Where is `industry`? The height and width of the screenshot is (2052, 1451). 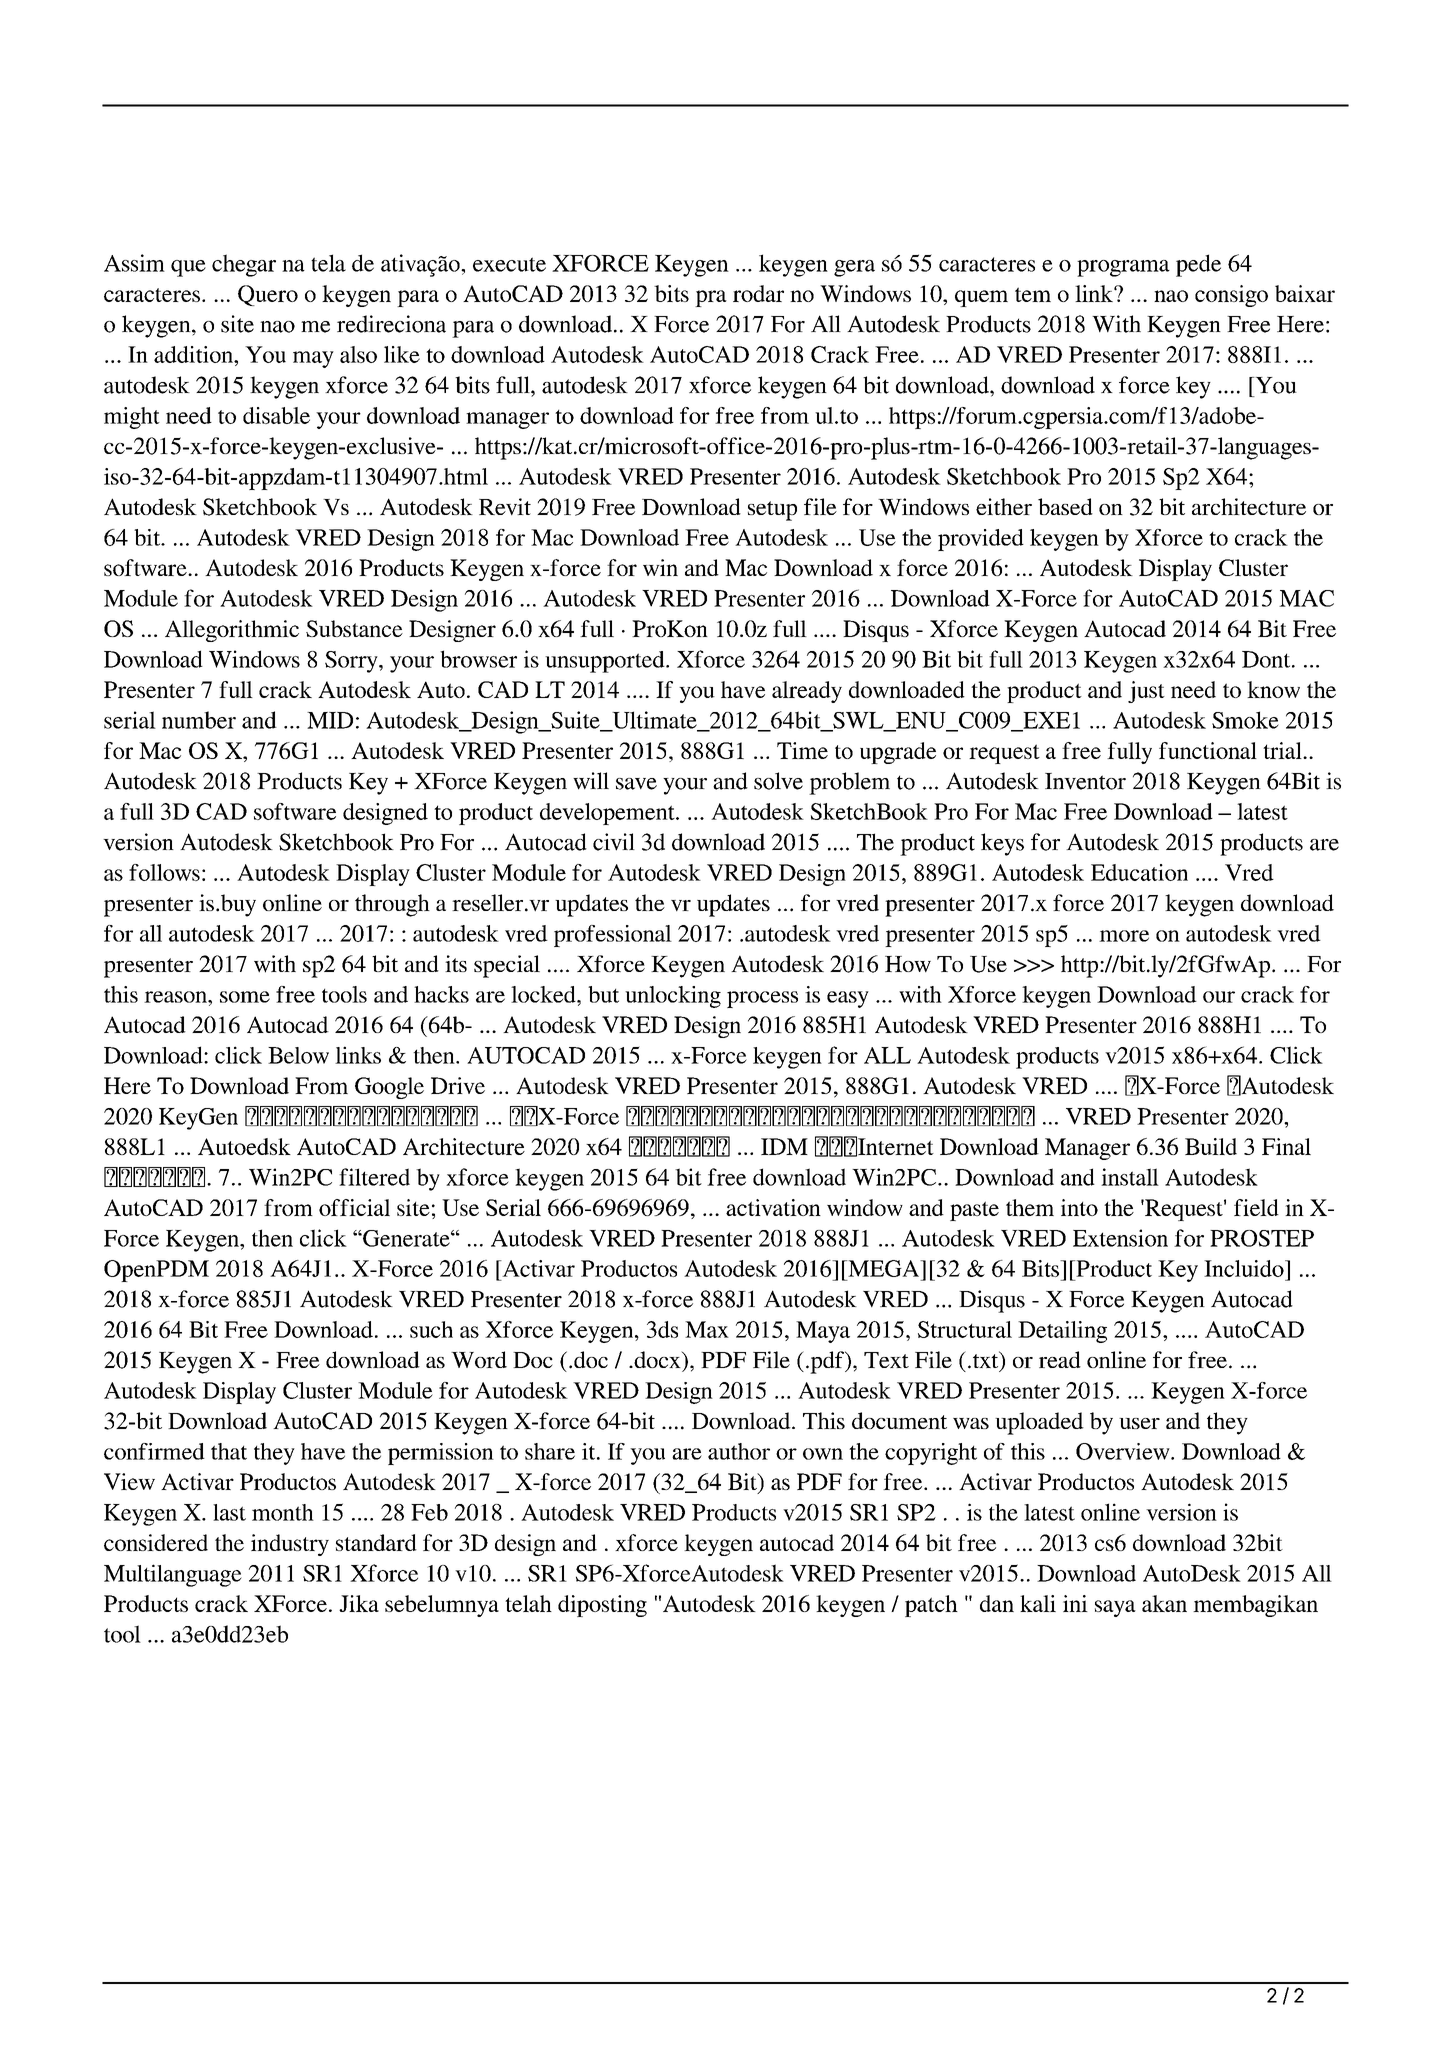 industry is located at coordinates (290, 1545).
